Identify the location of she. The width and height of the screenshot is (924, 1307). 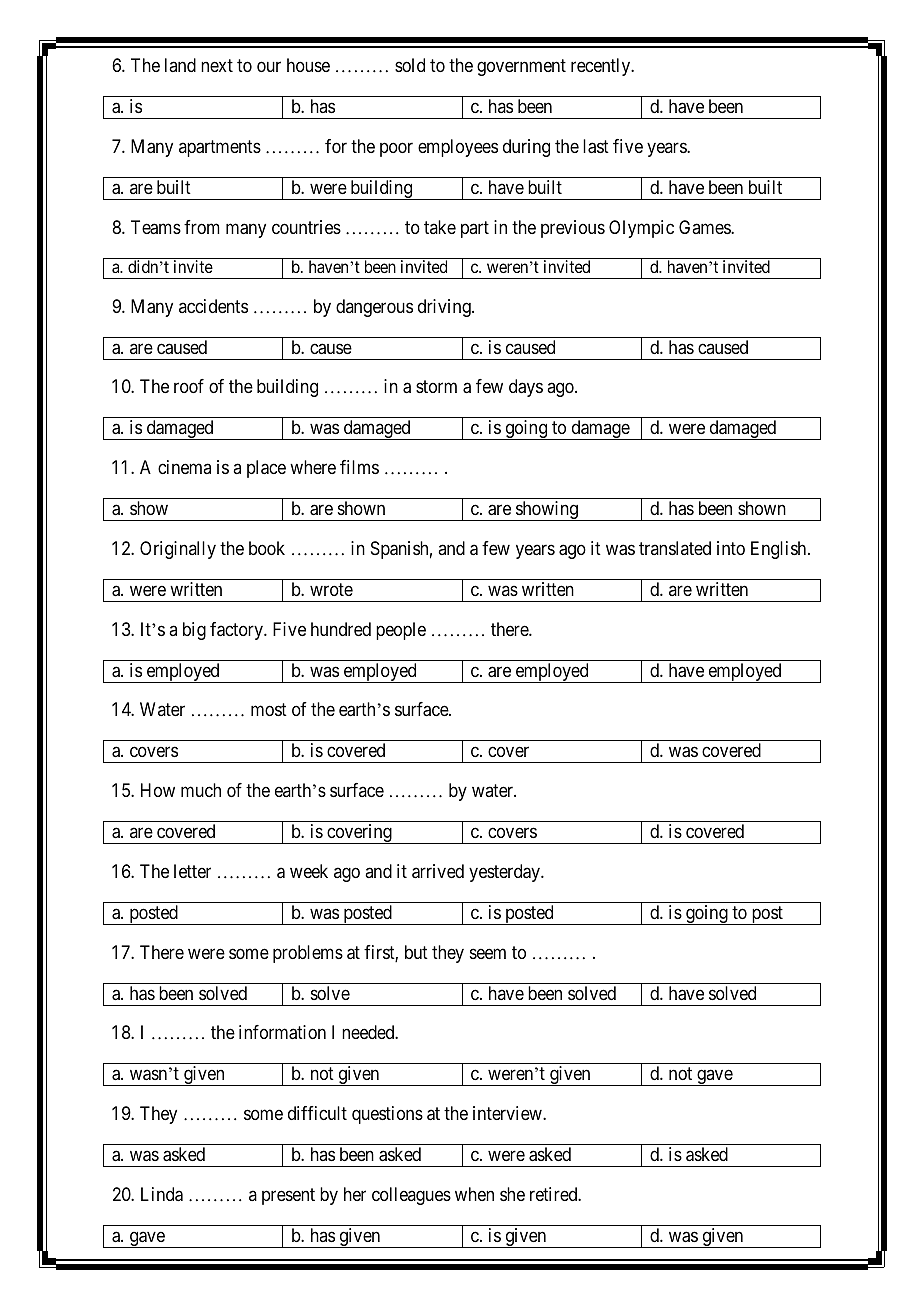
(512, 1194).
